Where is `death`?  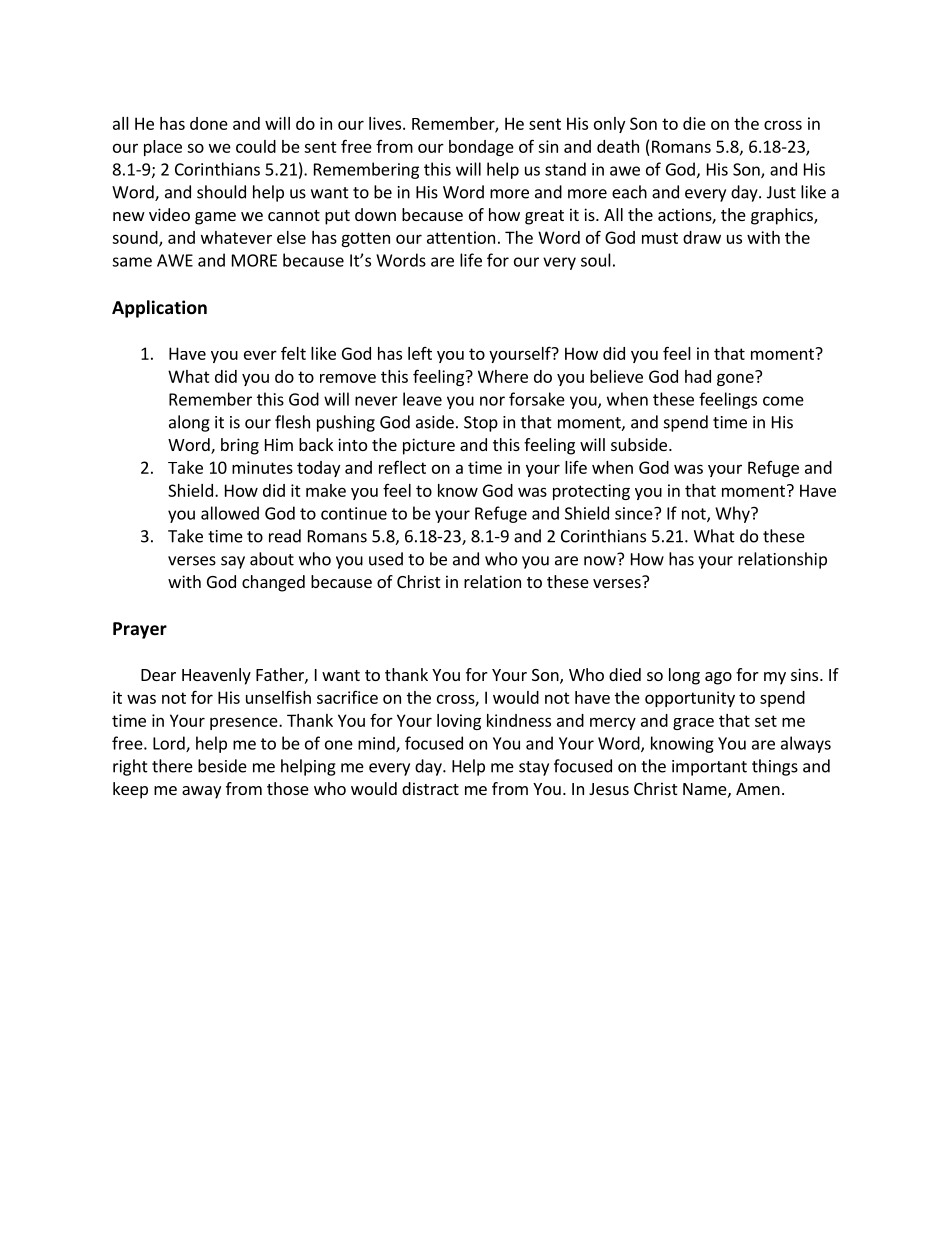 death is located at coordinates (618, 146).
